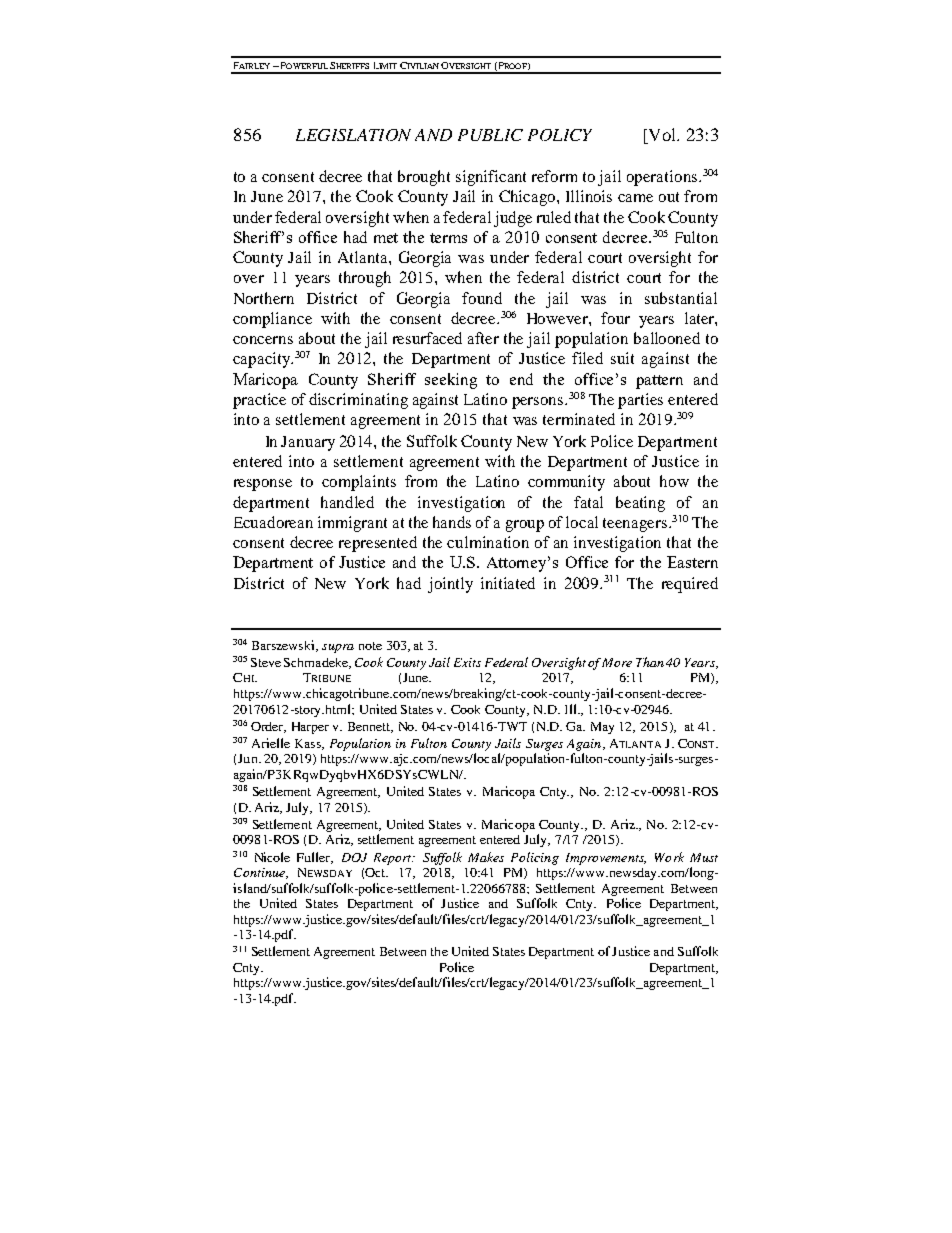  Describe the element at coordinates (353, 135) in the document. I see `LEGISLATION` at that location.
